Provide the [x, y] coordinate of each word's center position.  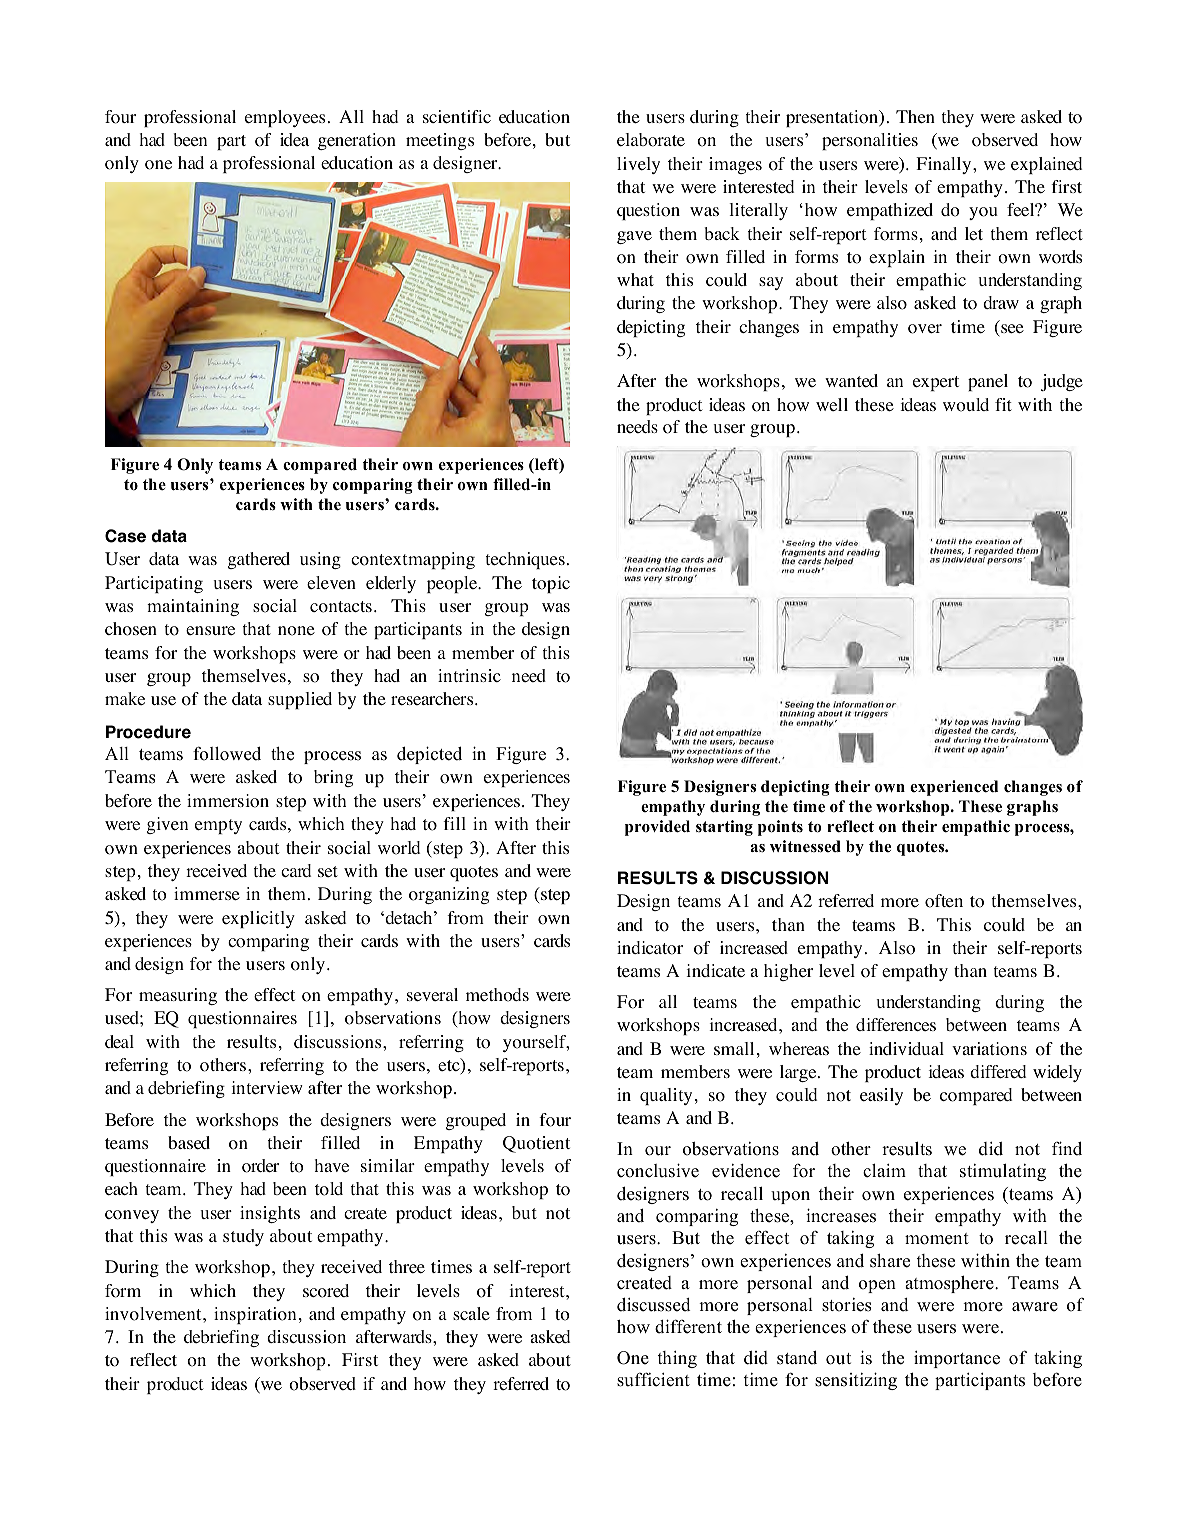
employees [285, 118]
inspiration [255, 1315]
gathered [259, 560]
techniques [525, 560]
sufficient [653, 1379]
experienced [954, 788]
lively [638, 165]
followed [227, 753]
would [966, 405]
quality [666, 1096]
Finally [945, 165]
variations [989, 1049]
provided [657, 828]
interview [267, 1087]
